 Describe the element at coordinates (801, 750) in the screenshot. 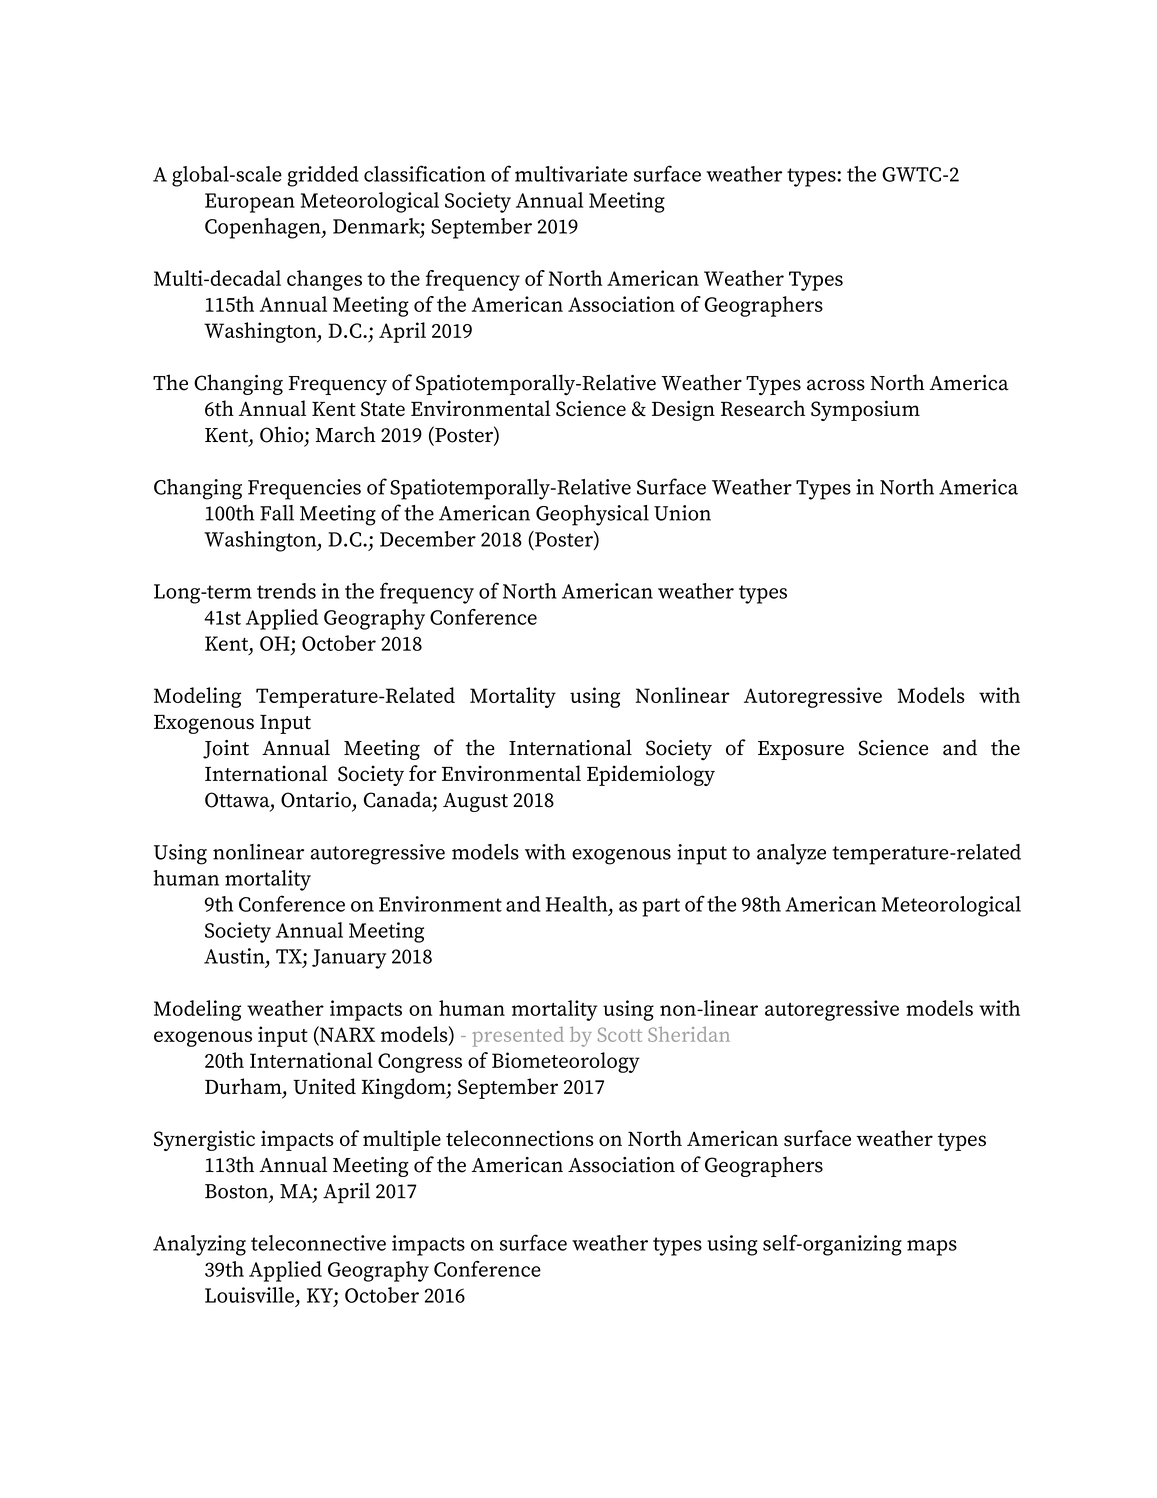

I see `Exposure` at that location.
